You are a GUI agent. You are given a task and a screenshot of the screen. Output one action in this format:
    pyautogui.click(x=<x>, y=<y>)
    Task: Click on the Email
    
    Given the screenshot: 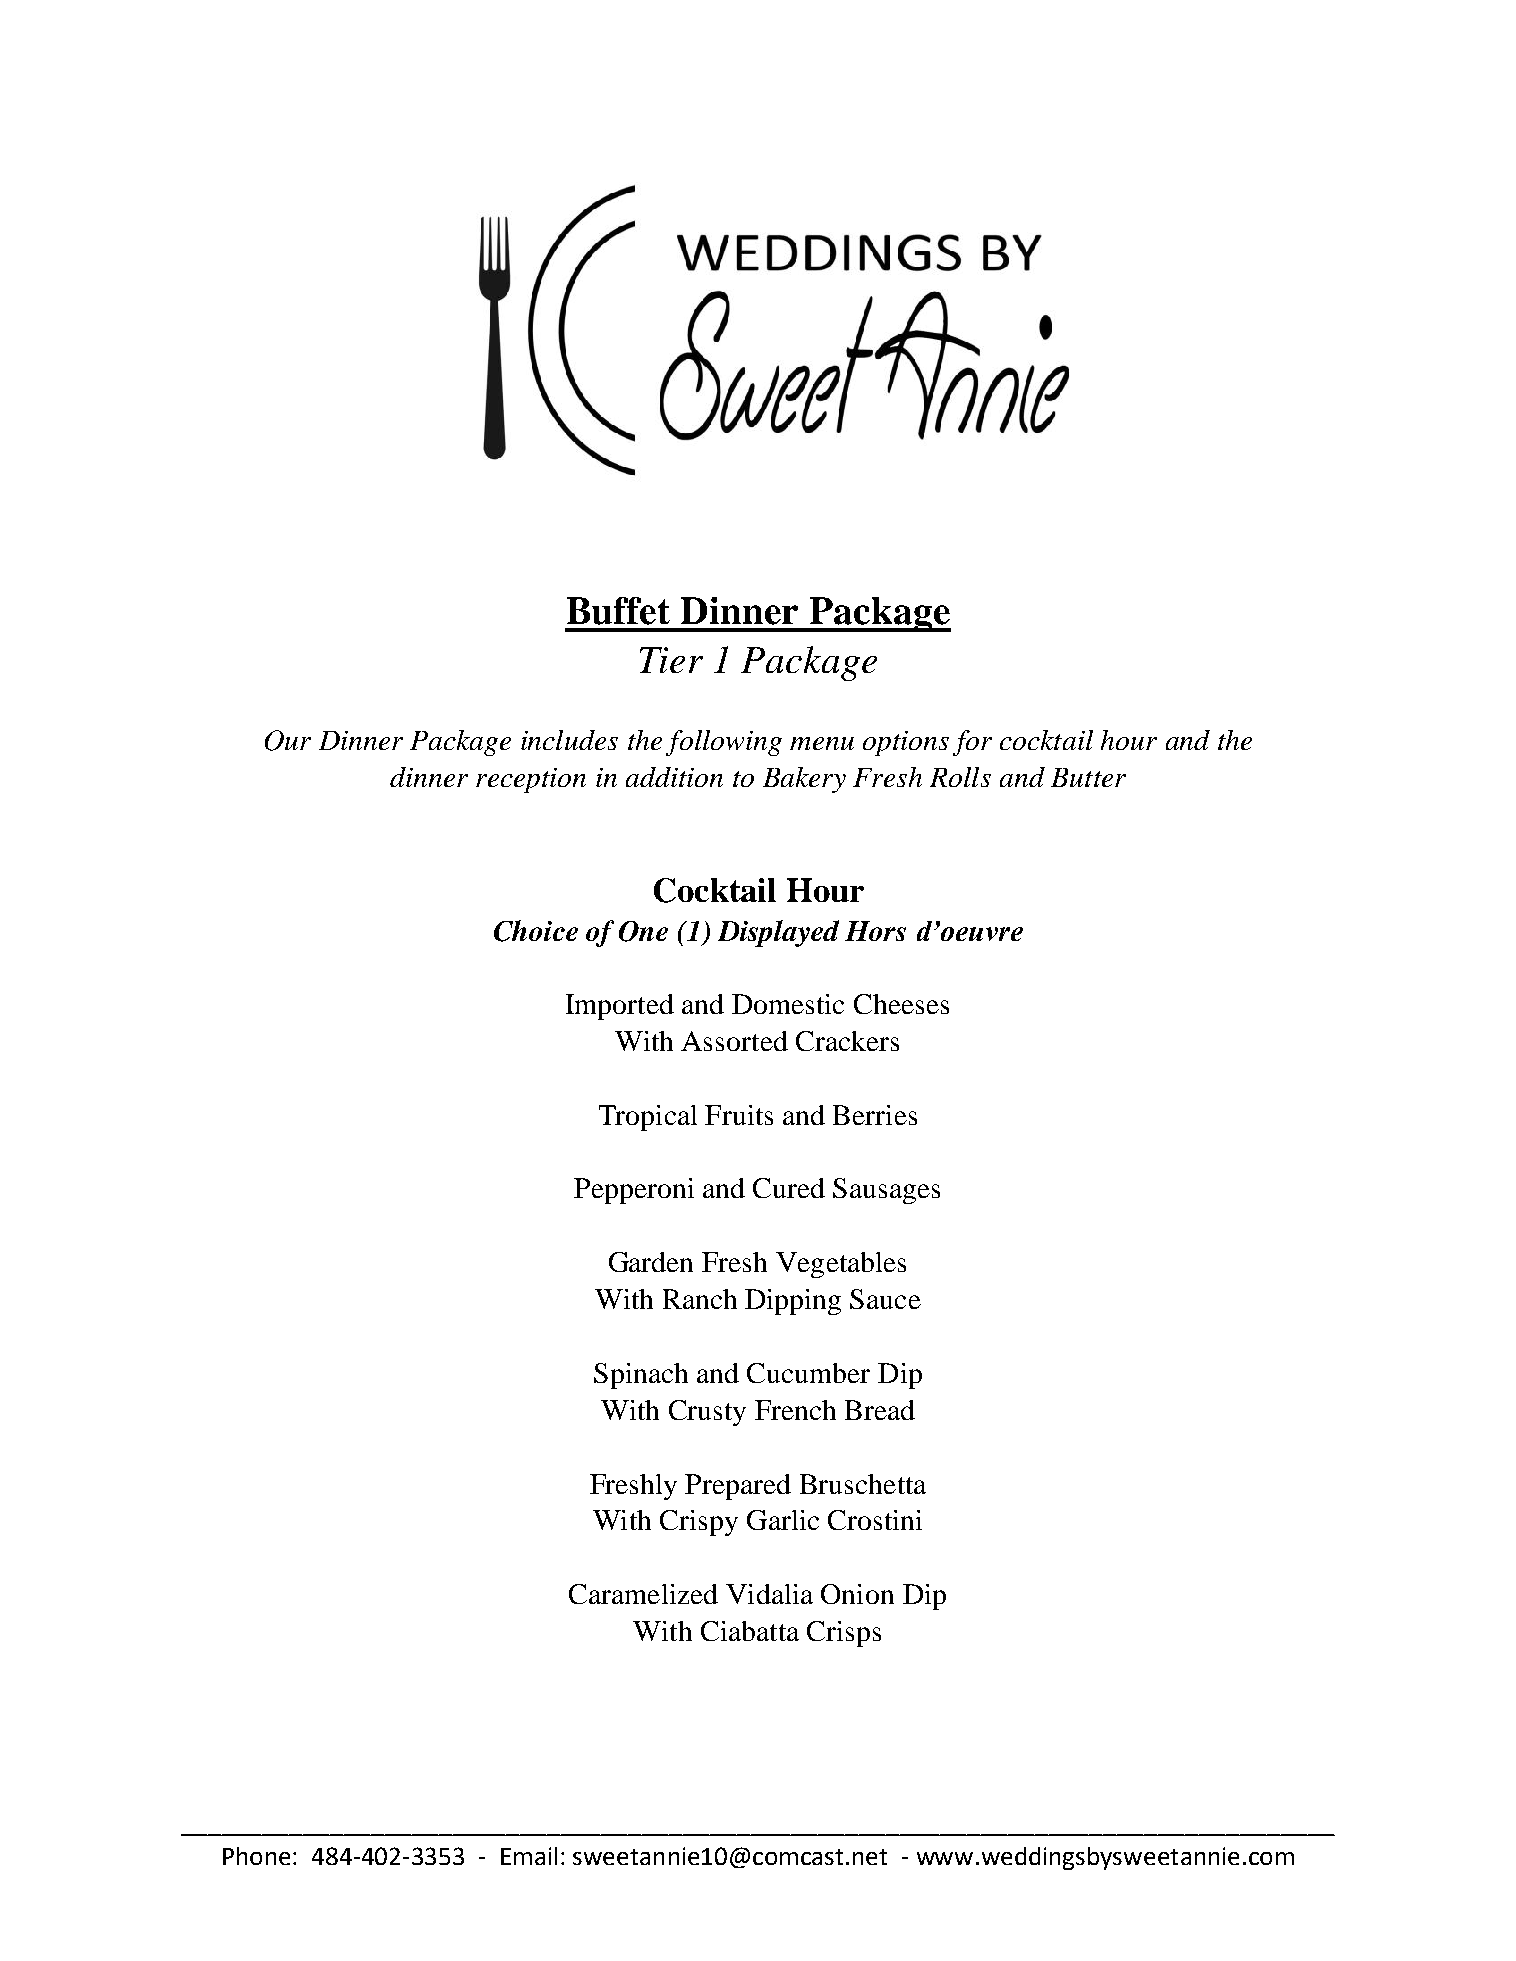 What is the action you would take?
    pyautogui.click(x=529, y=1856)
